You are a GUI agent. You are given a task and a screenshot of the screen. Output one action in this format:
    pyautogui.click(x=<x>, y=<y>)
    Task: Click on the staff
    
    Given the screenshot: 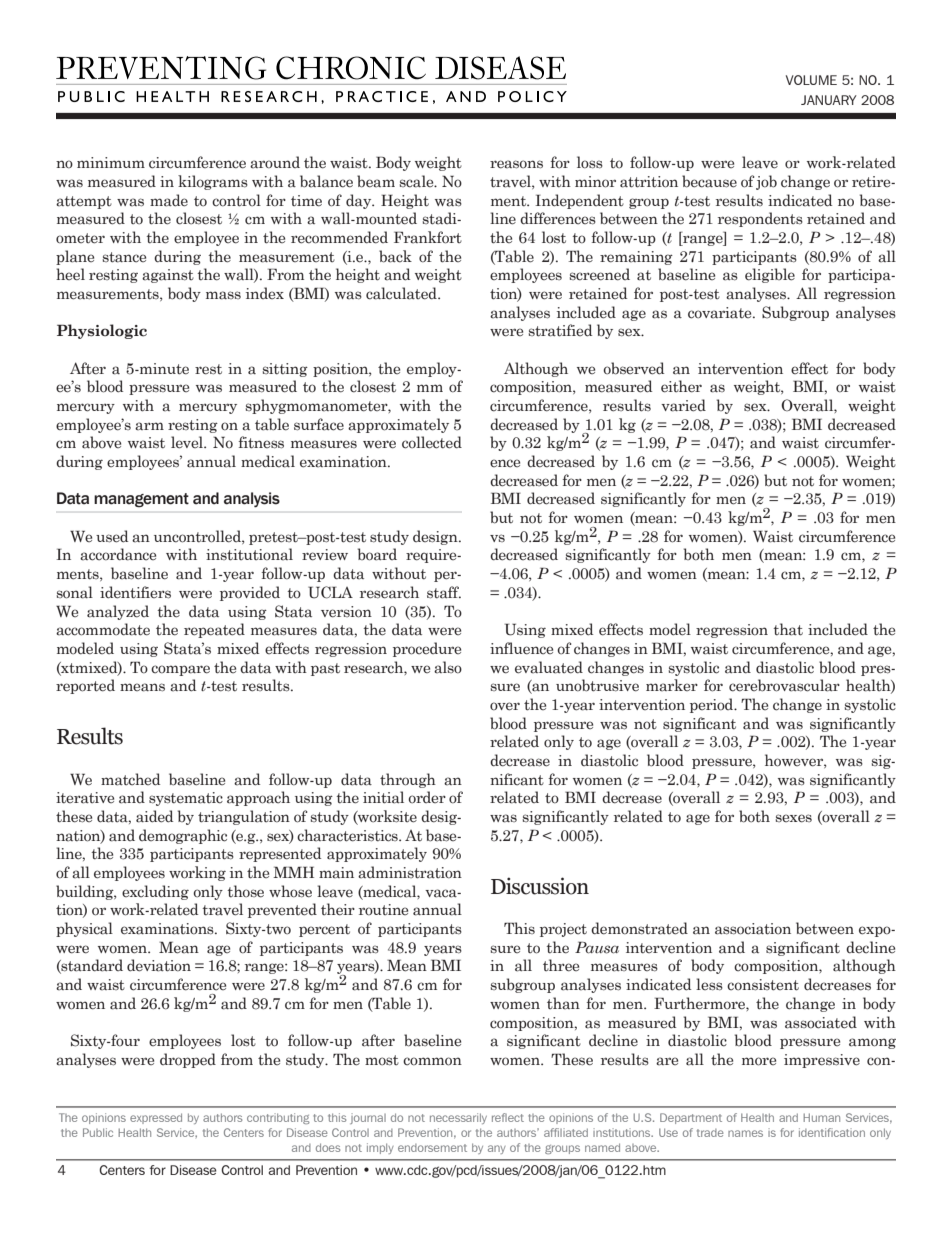 What is the action you would take?
    pyautogui.click(x=444, y=592)
